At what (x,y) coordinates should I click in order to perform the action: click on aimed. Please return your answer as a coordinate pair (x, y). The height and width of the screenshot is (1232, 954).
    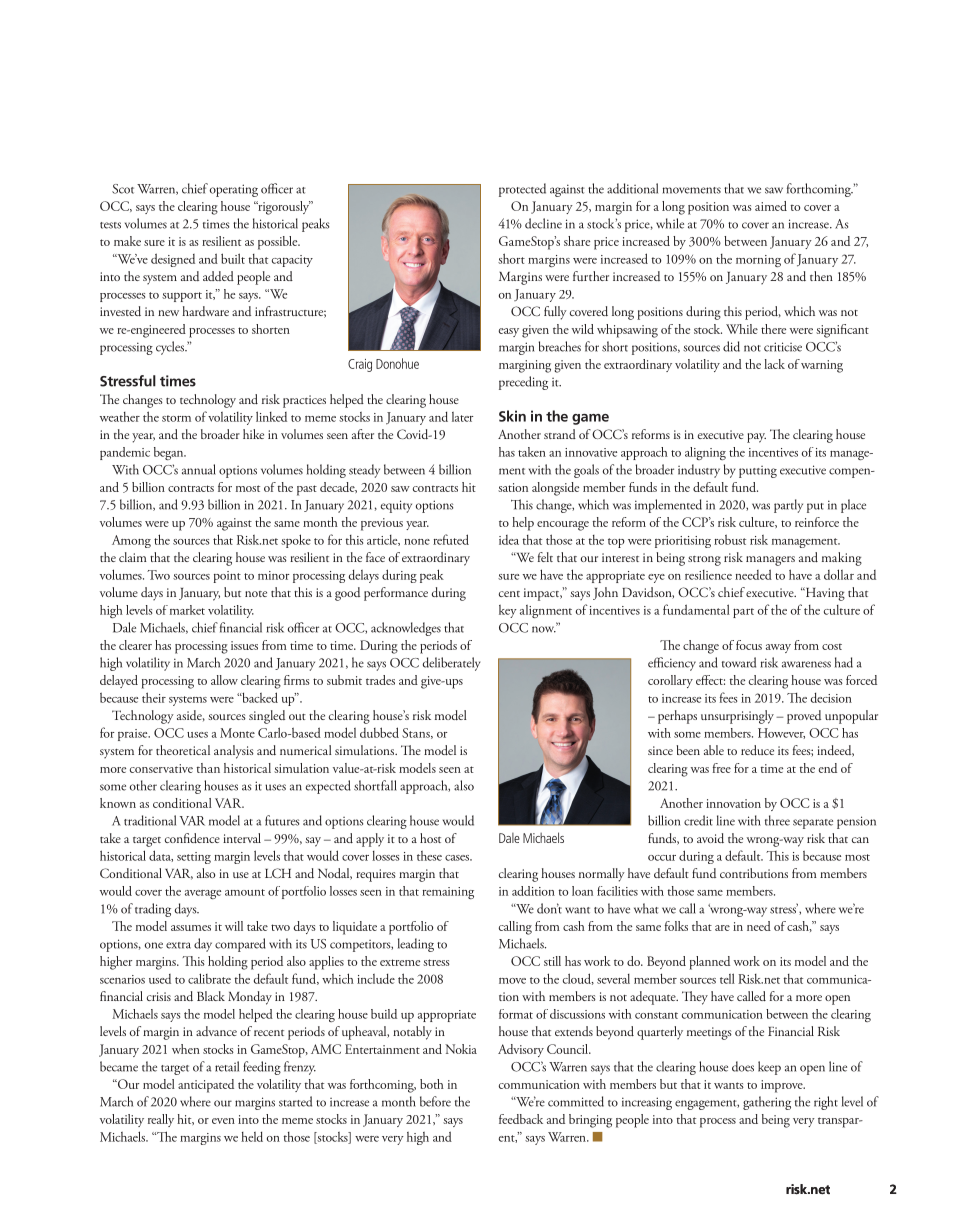
    Looking at the image, I should click on (771, 206).
